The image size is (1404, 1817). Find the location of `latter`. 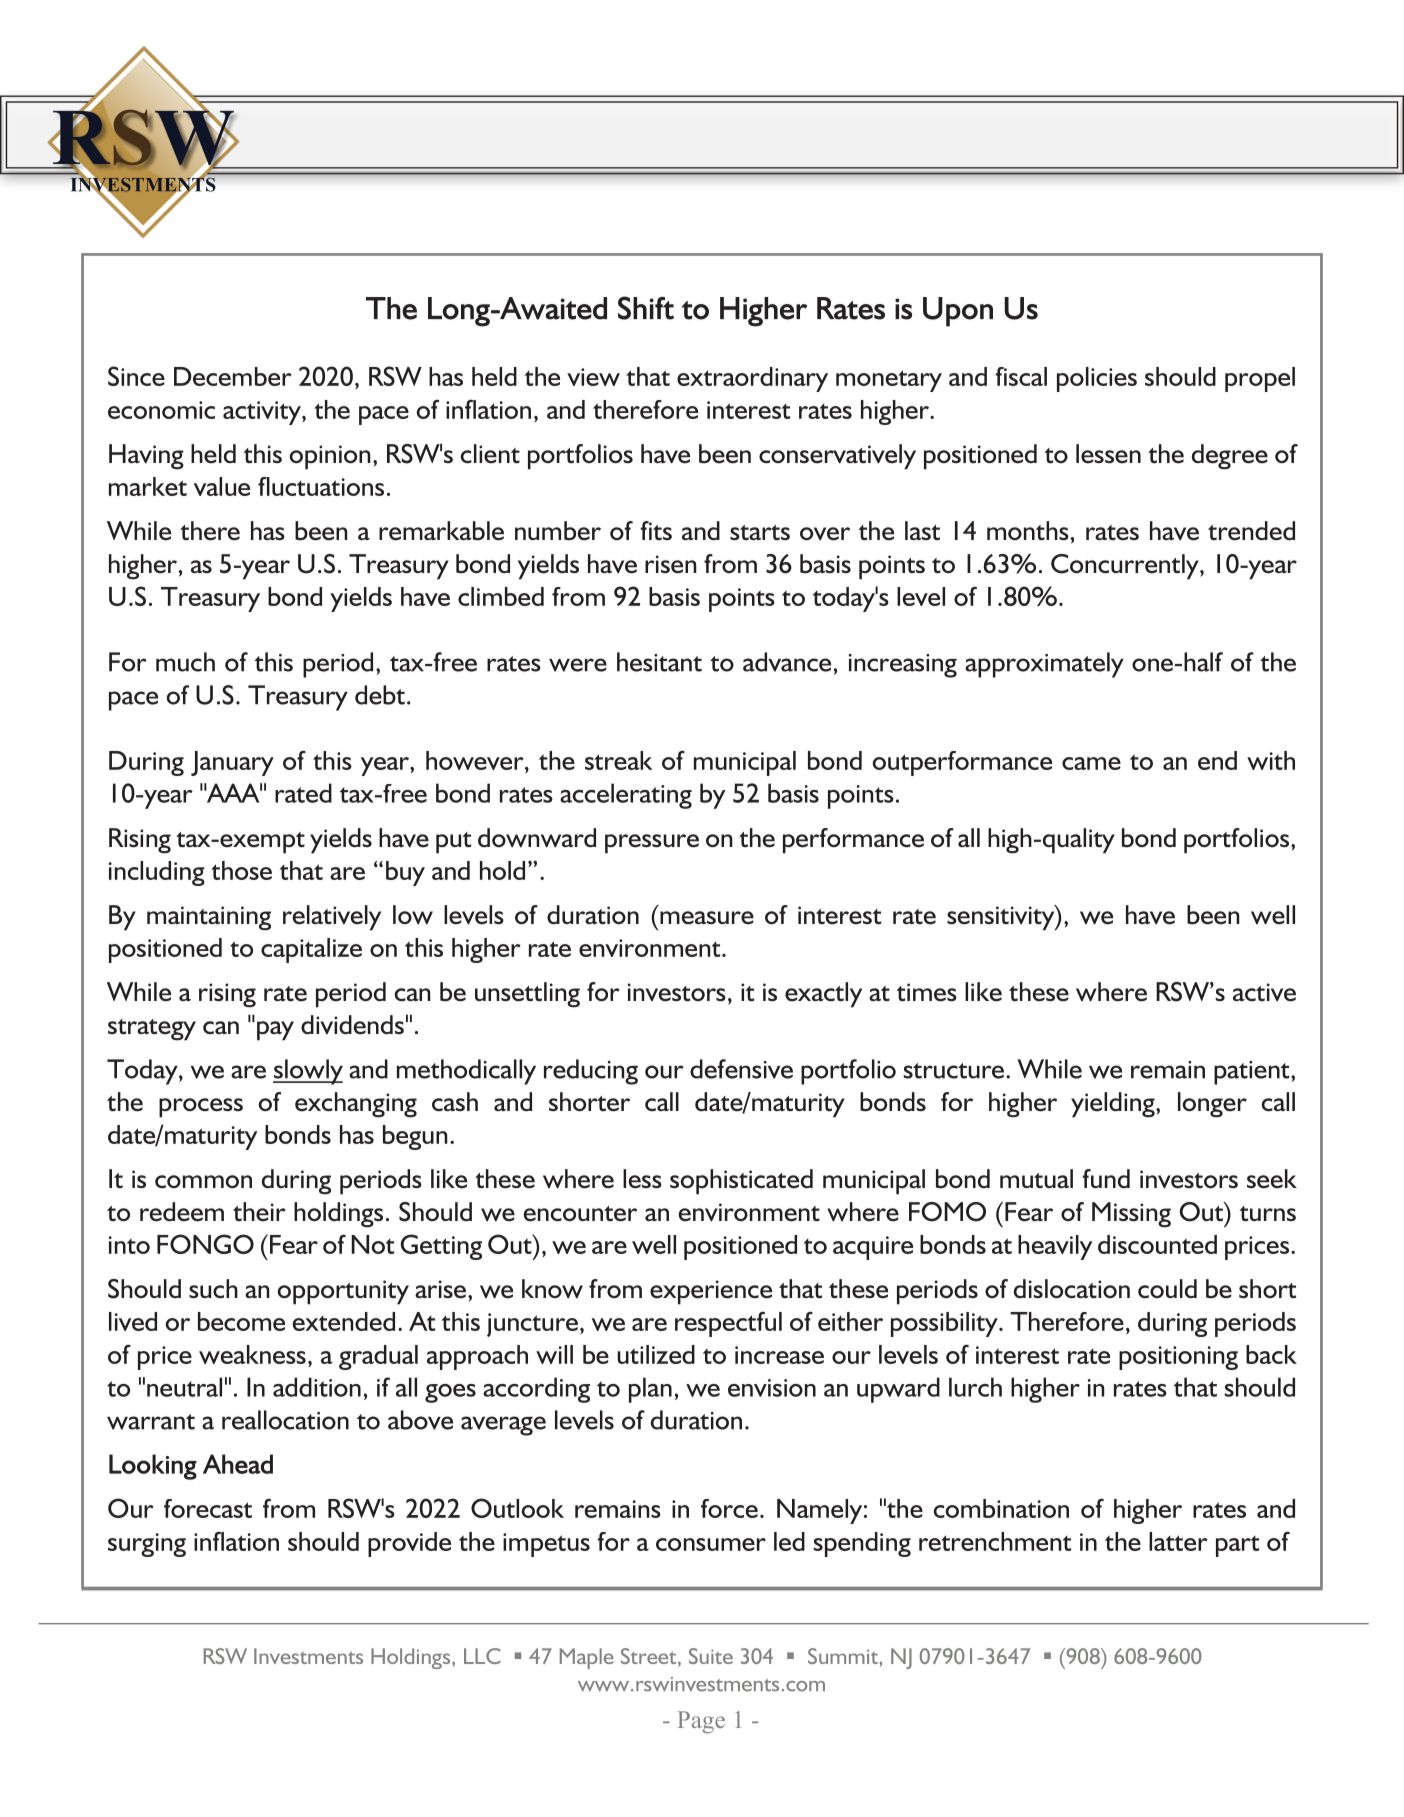

latter is located at coordinates (1178, 1541).
